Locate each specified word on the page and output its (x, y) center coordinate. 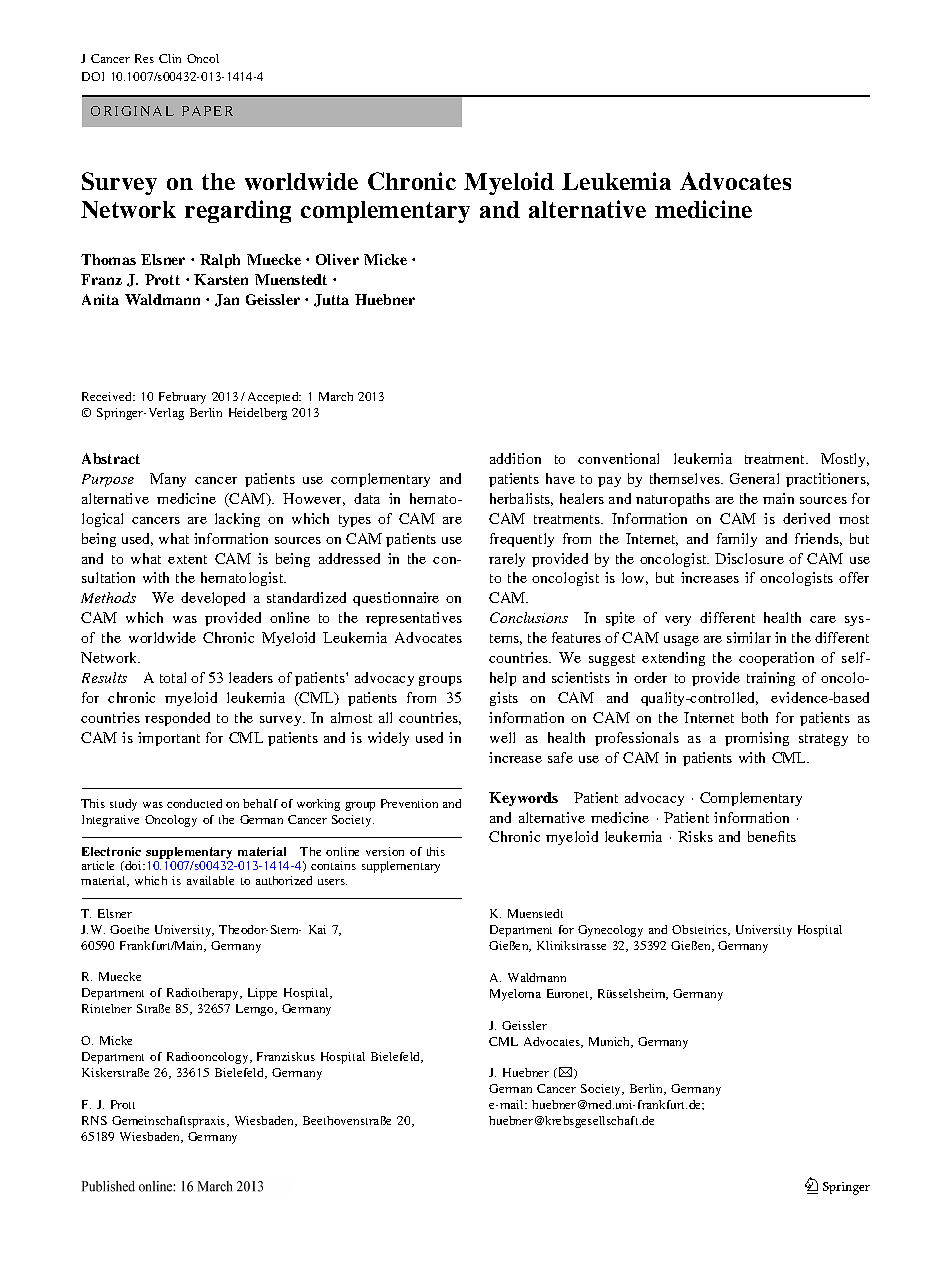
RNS (94, 1120)
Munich (611, 1042)
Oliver (337, 259)
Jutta (331, 300)
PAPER (207, 111)
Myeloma (515, 995)
